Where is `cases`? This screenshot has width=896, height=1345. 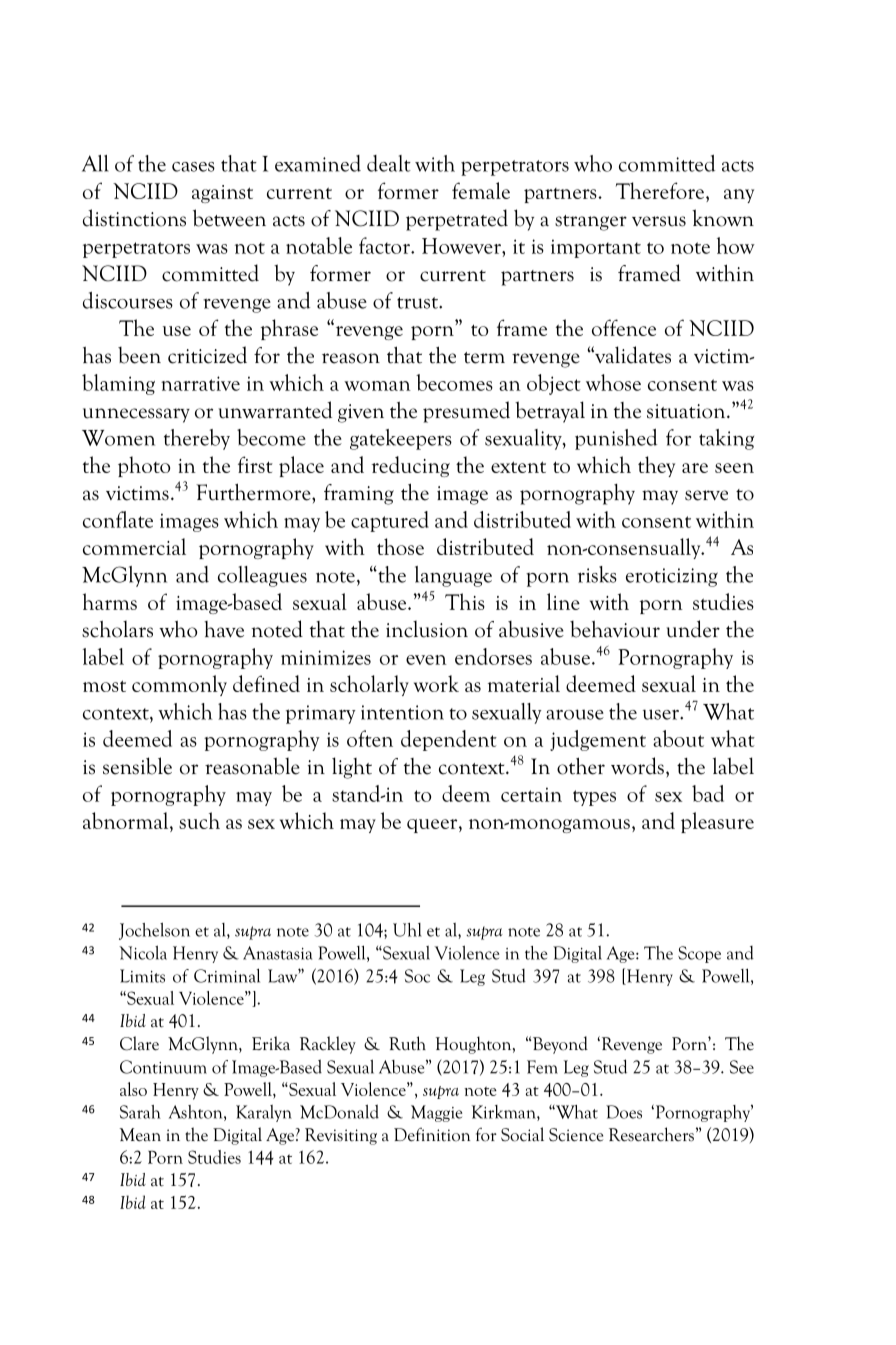
cases is located at coordinates (193, 167).
